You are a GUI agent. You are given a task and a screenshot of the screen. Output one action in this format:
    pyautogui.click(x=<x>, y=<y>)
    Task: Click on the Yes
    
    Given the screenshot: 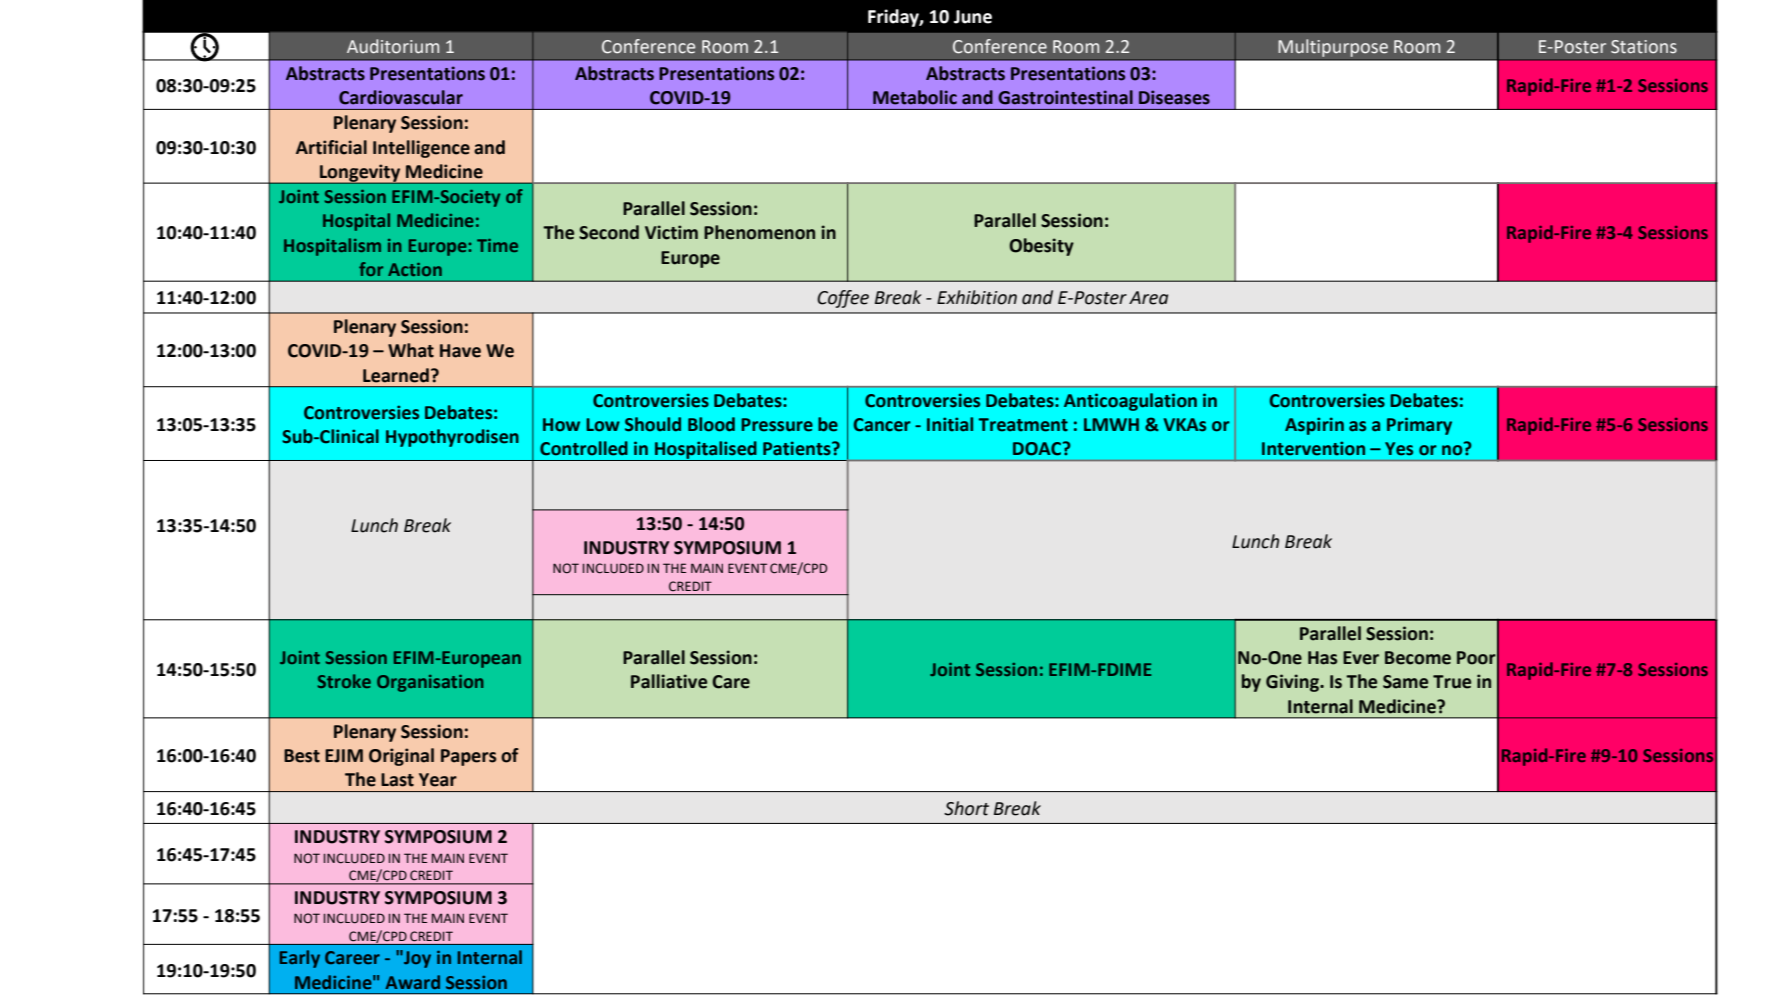 What is the action you would take?
    pyautogui.click(x=1399, y=449)
